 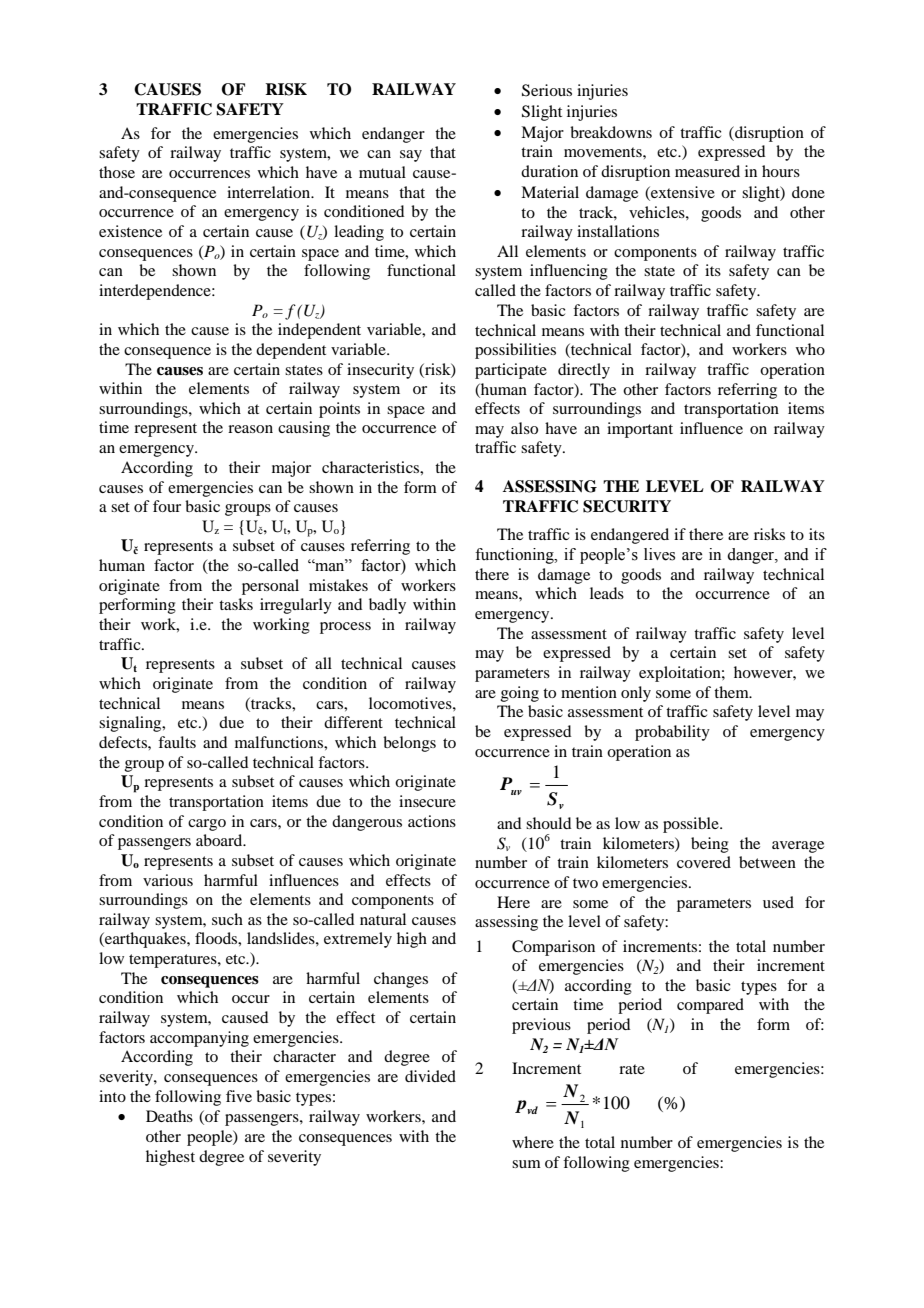 I want to click on badly, so click(x=387, y=606).
